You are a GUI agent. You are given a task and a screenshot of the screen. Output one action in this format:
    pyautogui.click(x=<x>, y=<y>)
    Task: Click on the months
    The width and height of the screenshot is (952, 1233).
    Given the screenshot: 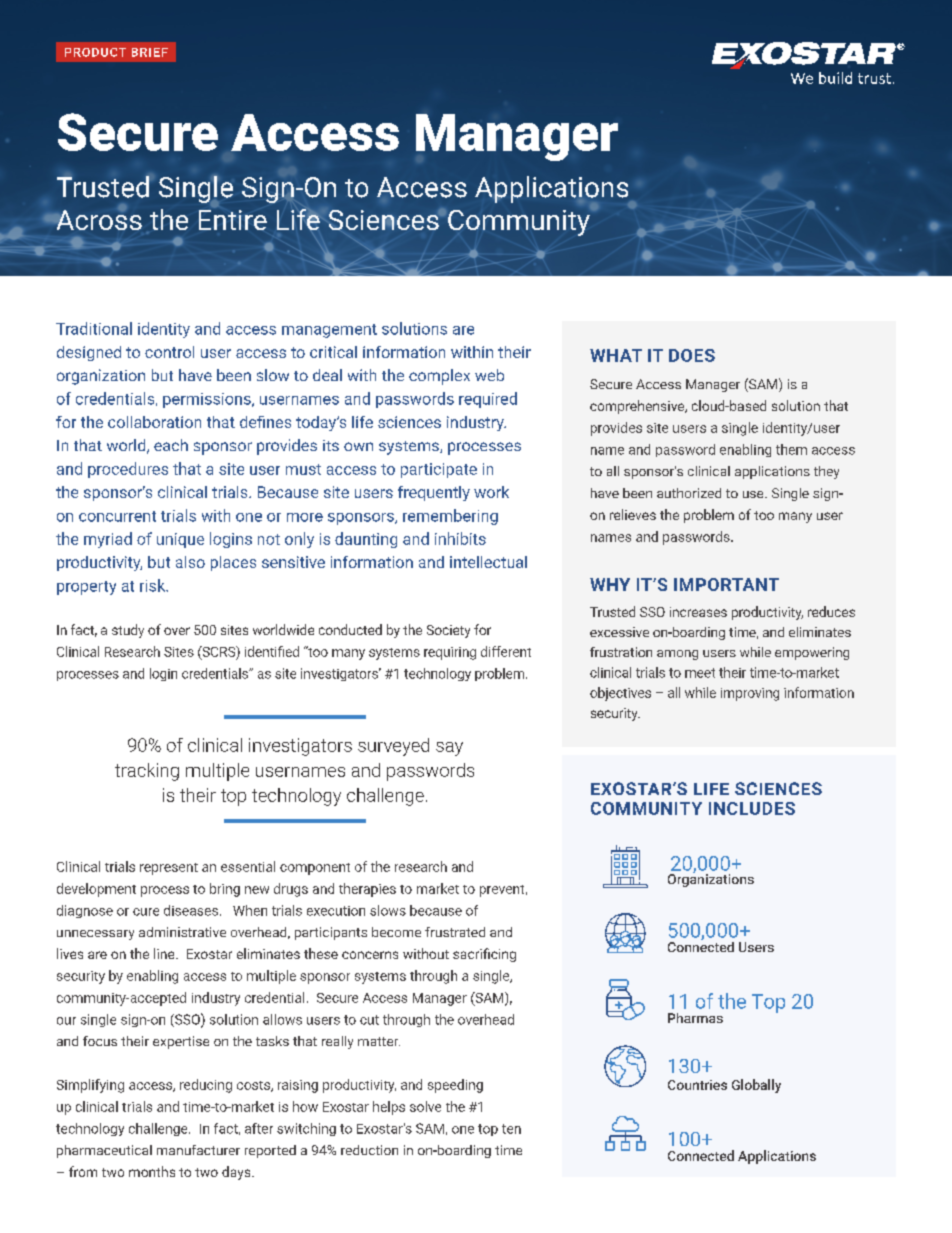 What is the action you would take?
    pyautogui.click(x=152, y=1171)
